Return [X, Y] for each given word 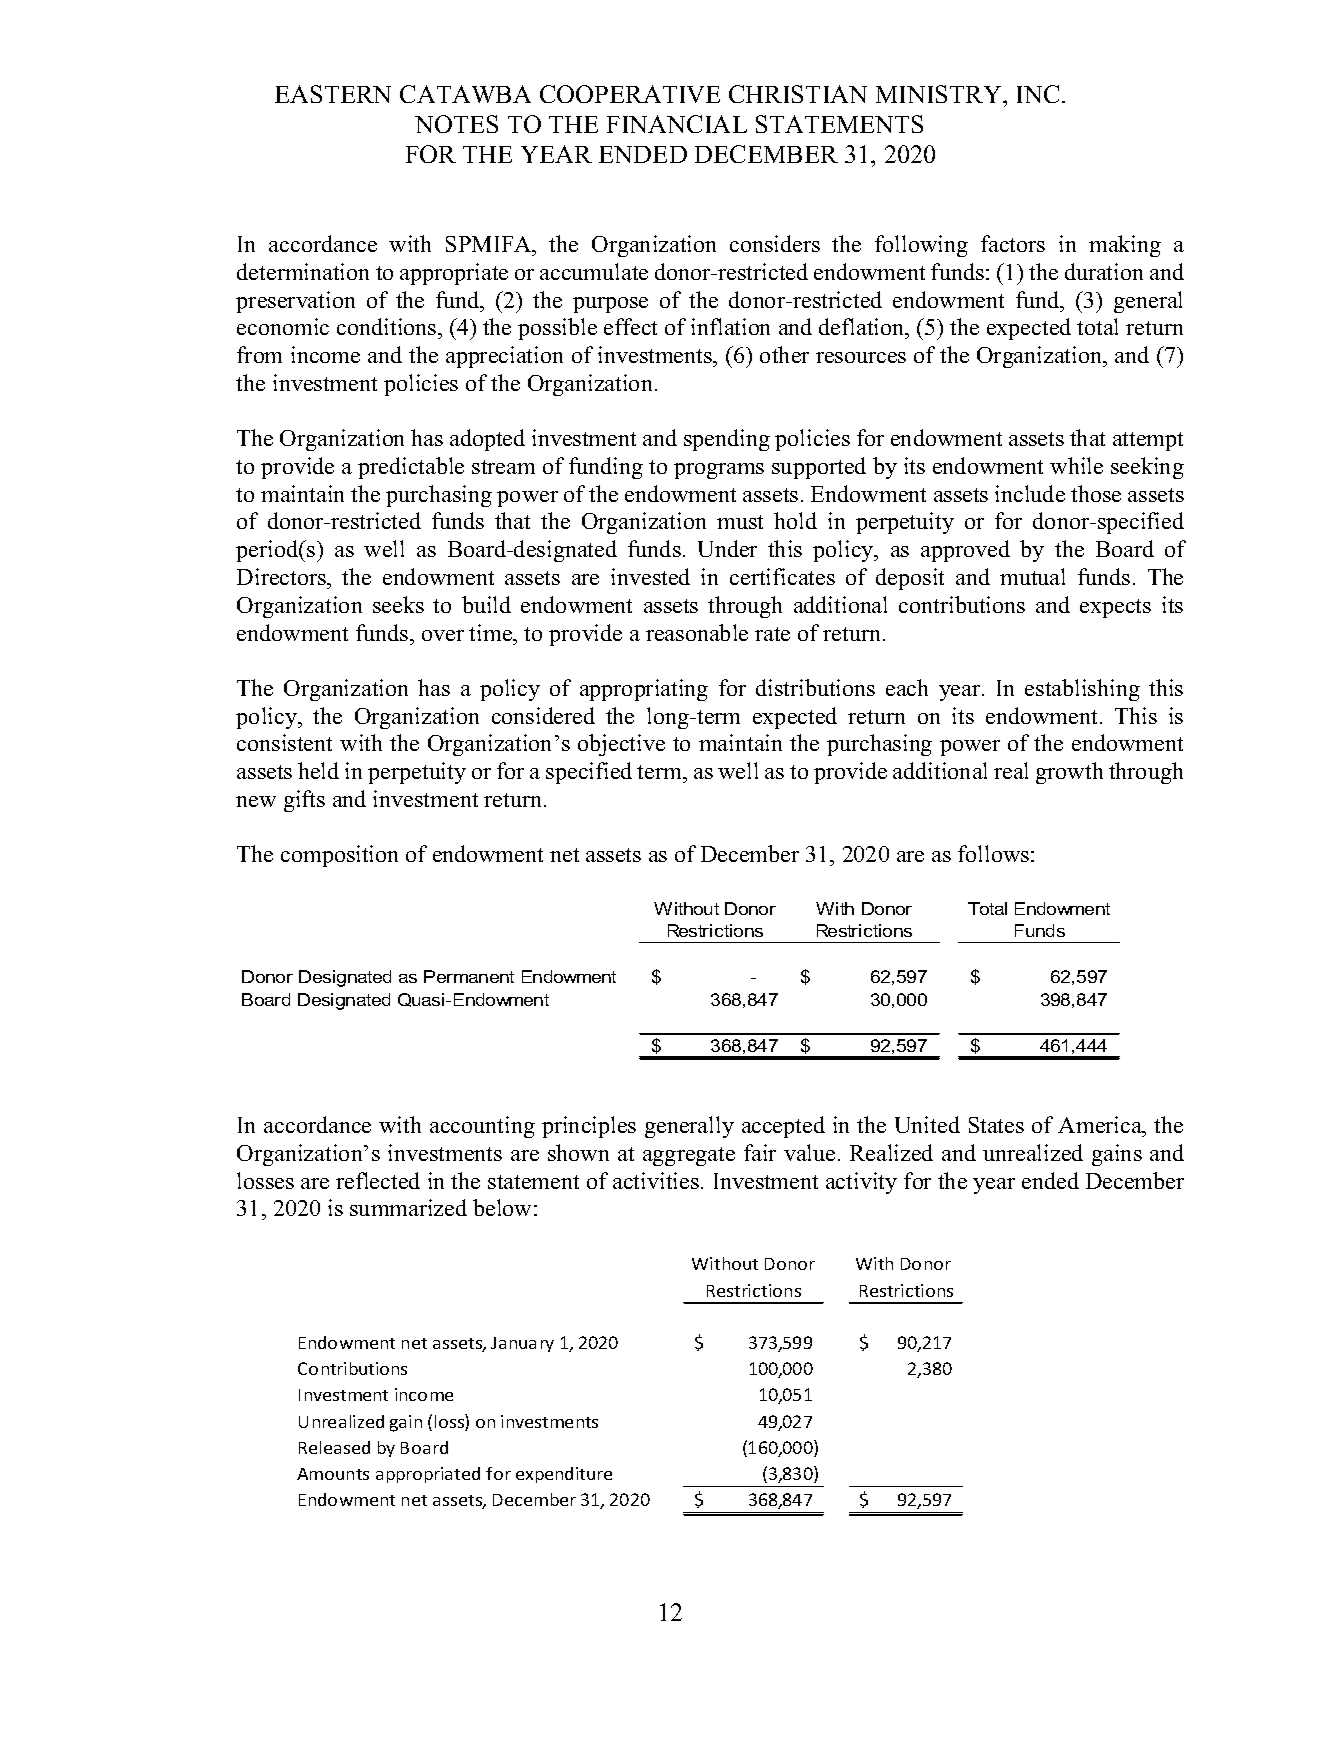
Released [334, 1447]
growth [1069, 773]
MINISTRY [940, 94]
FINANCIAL [677, 124]
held [318, 770]
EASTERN [333, 94]
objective [621, 745]
